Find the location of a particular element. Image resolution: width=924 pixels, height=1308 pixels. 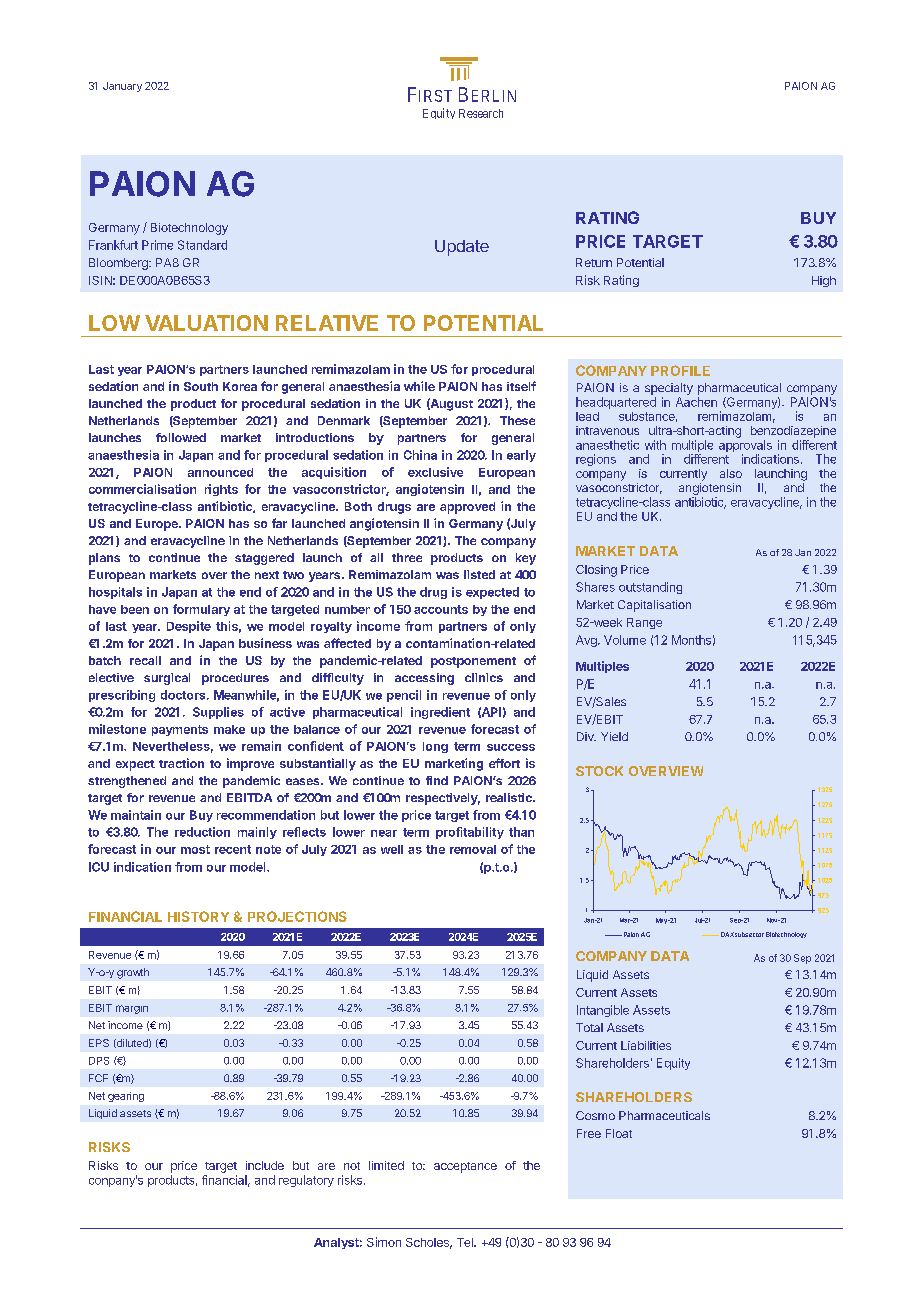

January is located at coordinates (122, 87).
